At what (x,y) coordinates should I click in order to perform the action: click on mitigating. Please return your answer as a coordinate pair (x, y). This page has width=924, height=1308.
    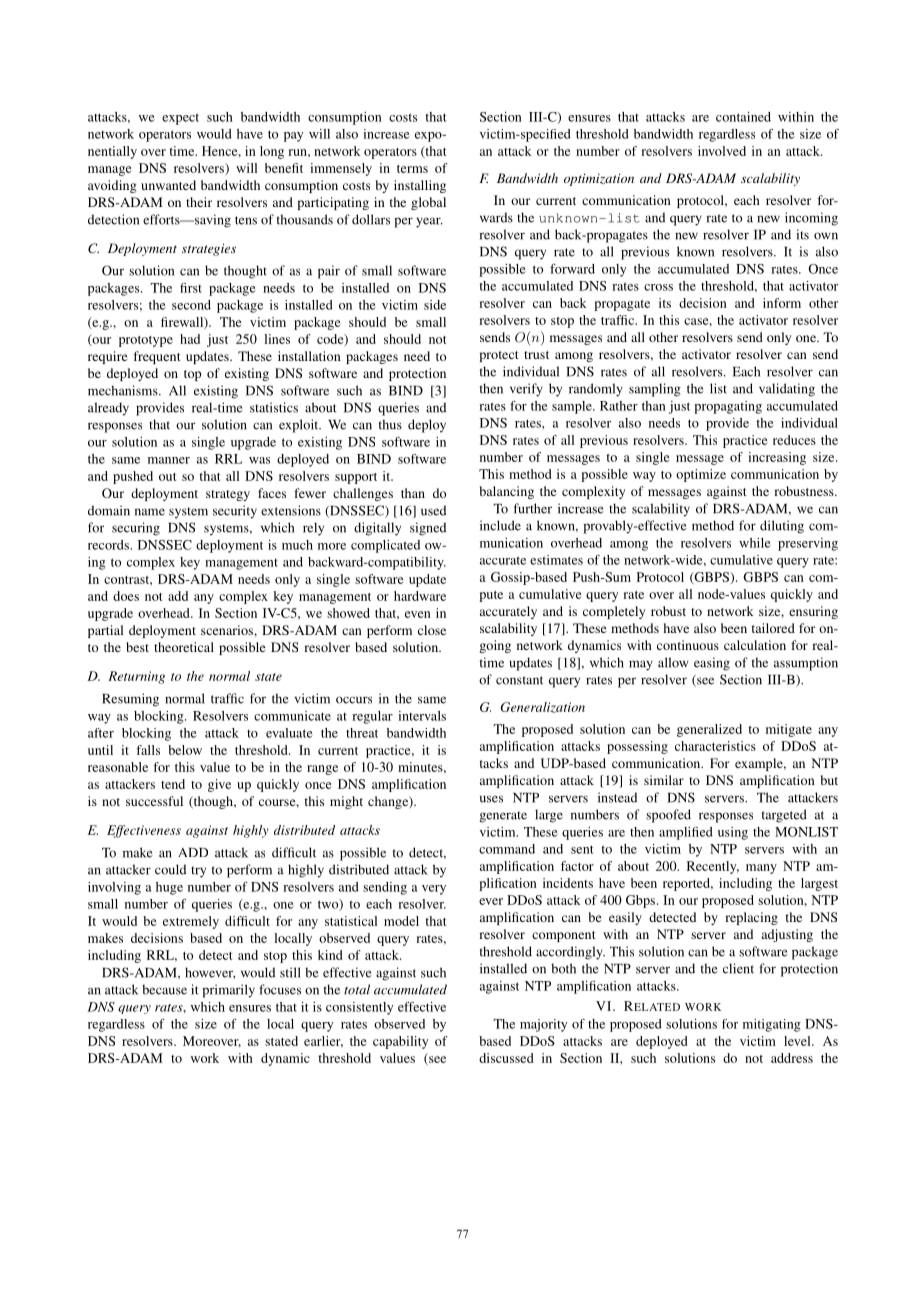
    Looking at the image, I should click on (772, 1025).
